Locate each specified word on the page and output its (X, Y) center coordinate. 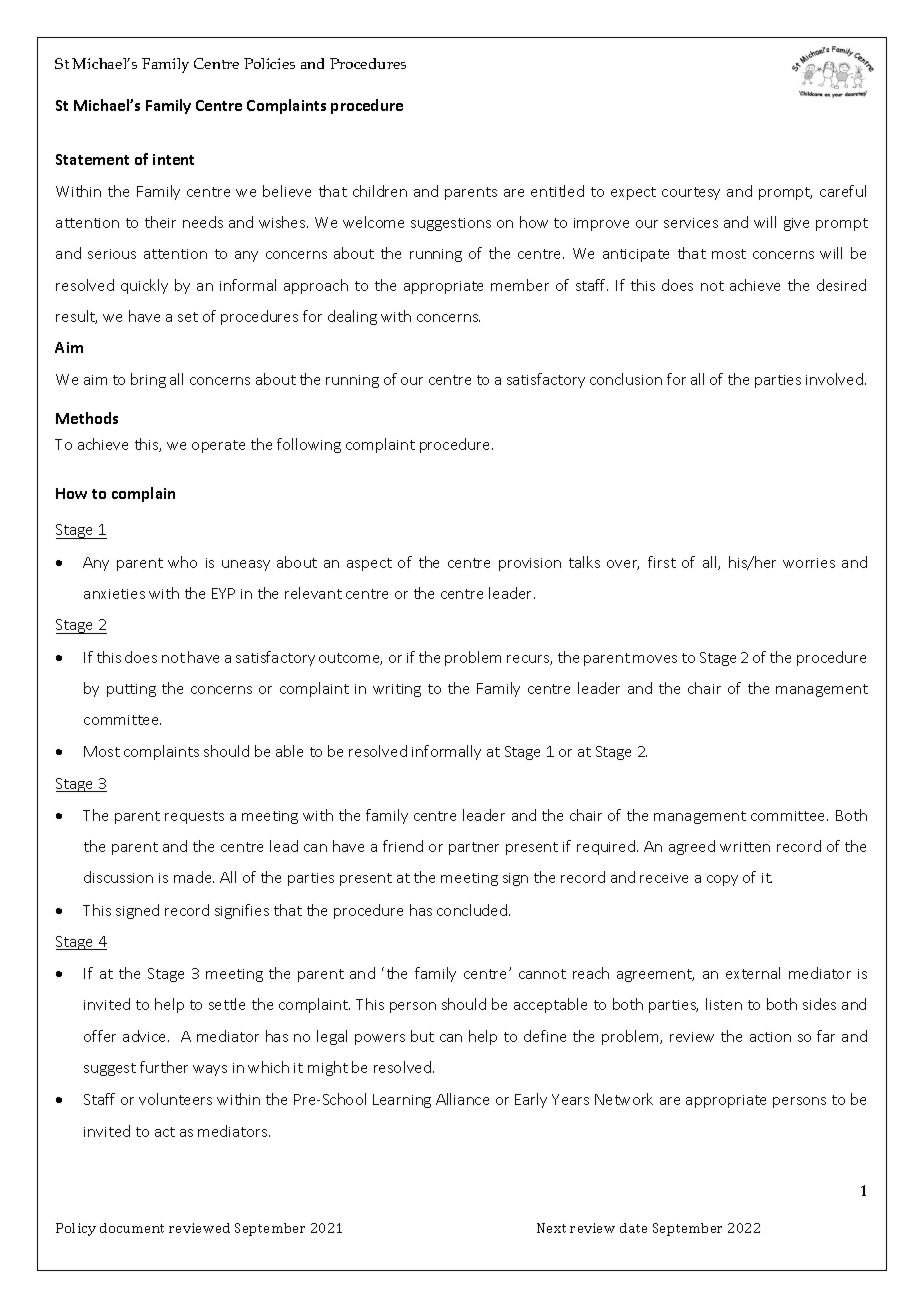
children (380, 191)
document (132, 1228)
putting (131, 690)
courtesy (691, 193)
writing (397, 690)
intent (173, 159)
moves (655, 659)
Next (551, 1228)
